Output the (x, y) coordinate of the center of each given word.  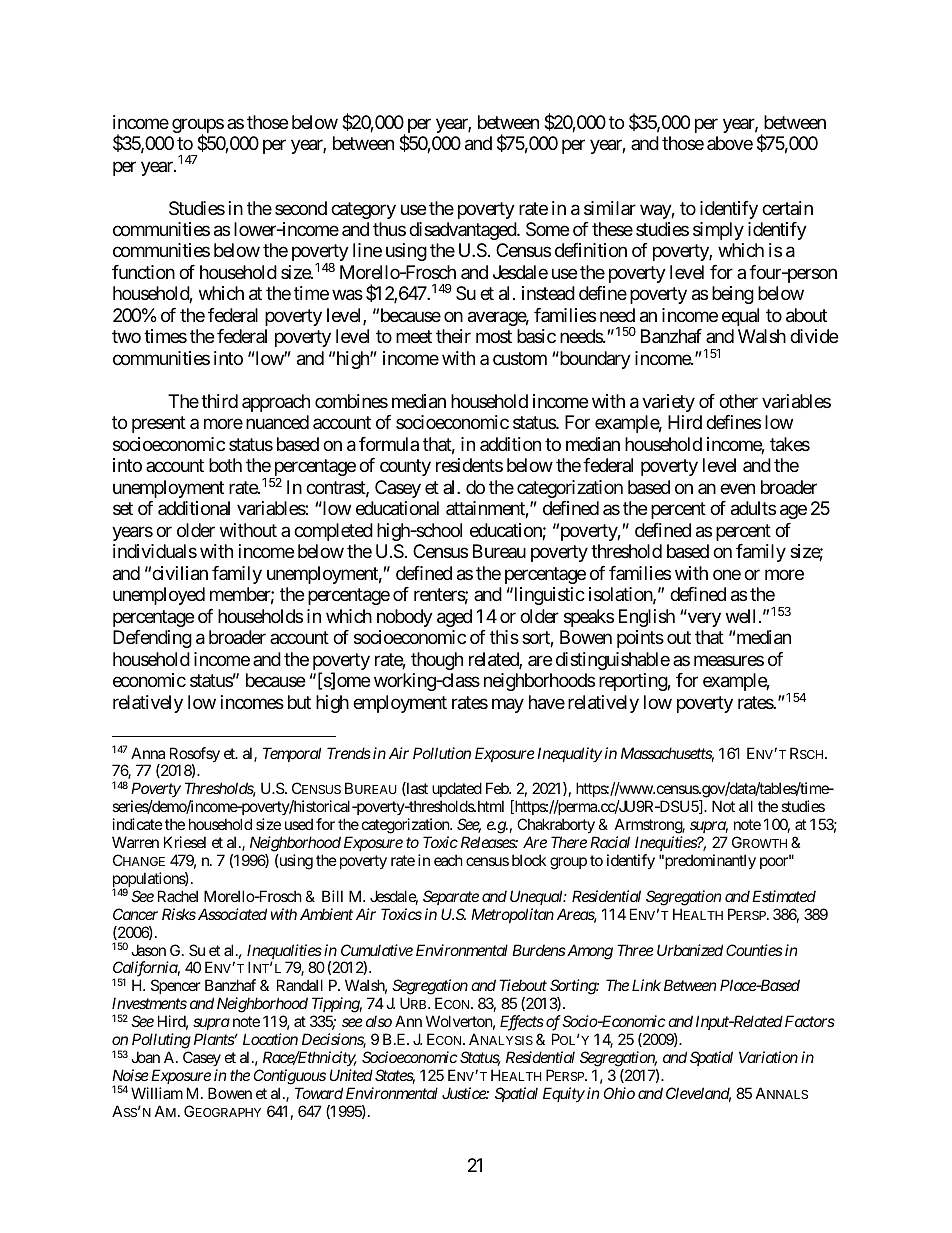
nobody (405, 618)
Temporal (292, 754)
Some (547, 229)
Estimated (784, 896)
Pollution (442, 753)
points (640, 639)
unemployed (159, 596)
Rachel (178, 896)
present (159, 425)
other (738, 401)
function (143, 272)
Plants (214, 1039)
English (647, 618)
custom (520, 358)
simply (718, 231)
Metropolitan (512, 915)
